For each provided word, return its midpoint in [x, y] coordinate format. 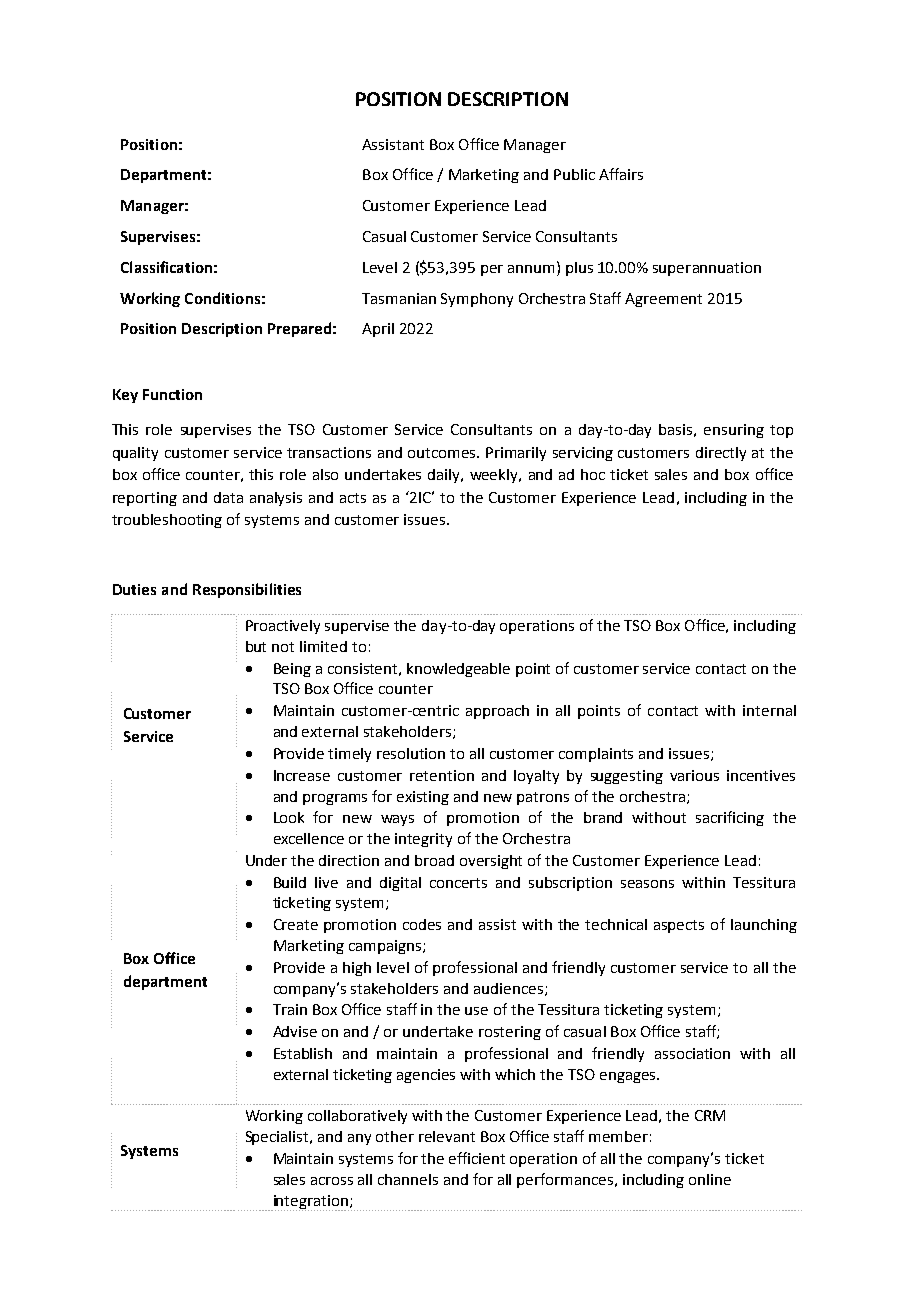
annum [531, 269]
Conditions [222, 298]
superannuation [707, 269]
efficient [477, 1158]
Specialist [278, 1138]
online [710, 1179]
